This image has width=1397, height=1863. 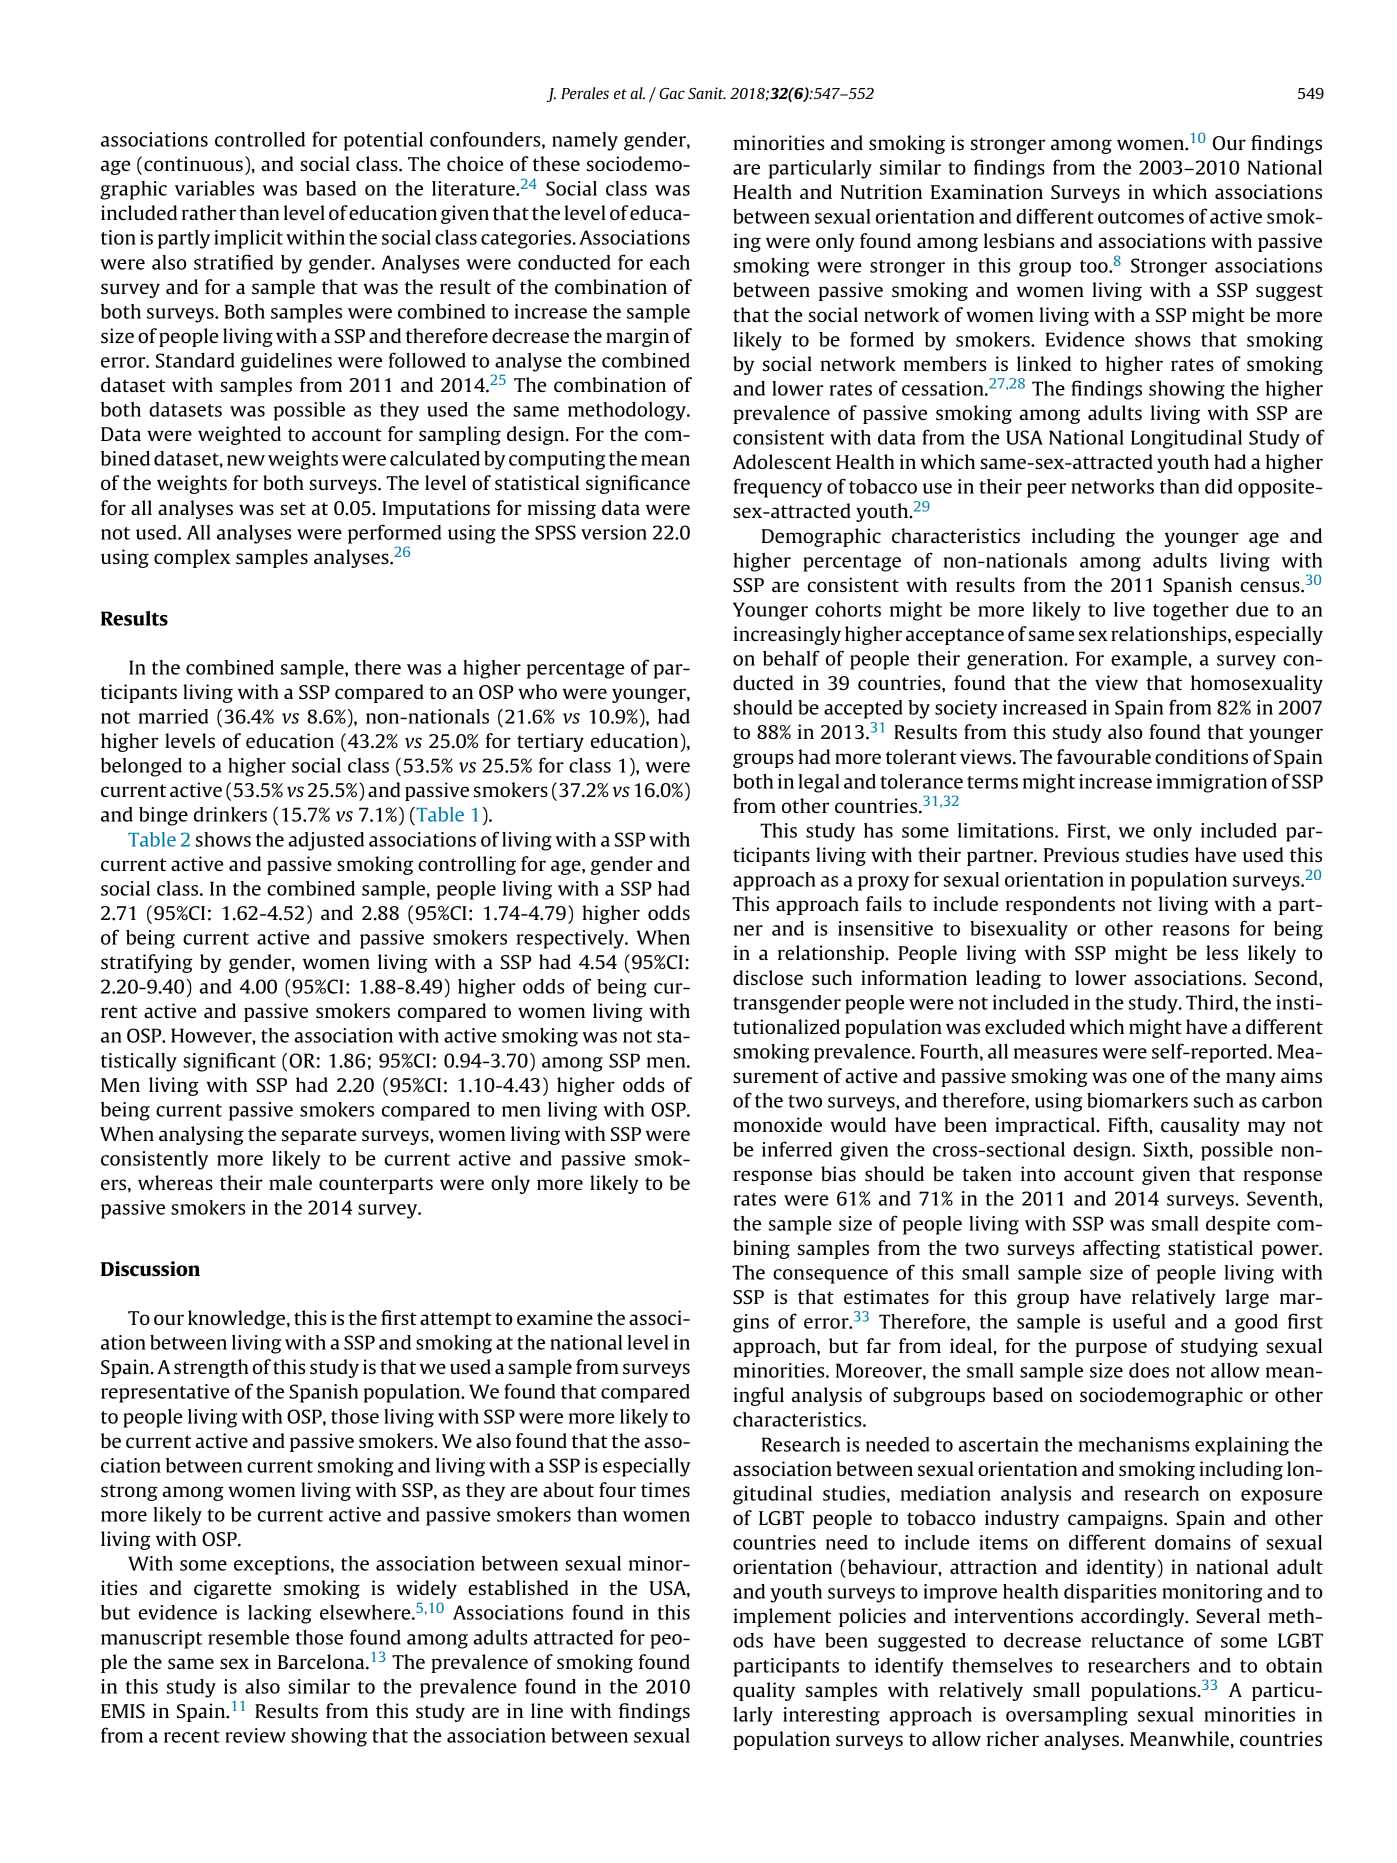 What do you see at coordinates (1141, 217) in the image?
I see `outcomes` at bounding box center [1141, 217].
